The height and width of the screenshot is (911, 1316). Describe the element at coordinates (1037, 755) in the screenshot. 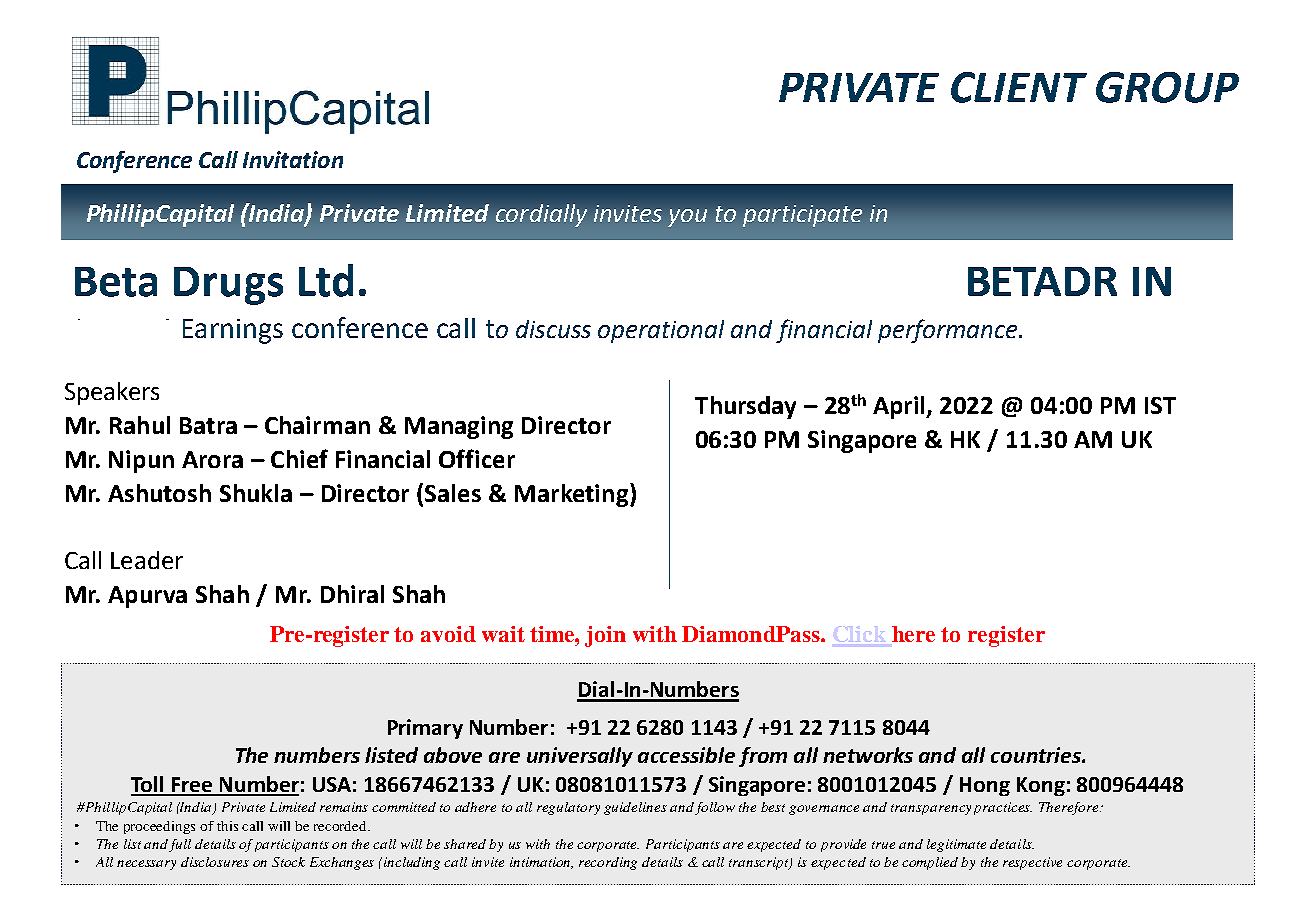

I see `countries` at that location.
